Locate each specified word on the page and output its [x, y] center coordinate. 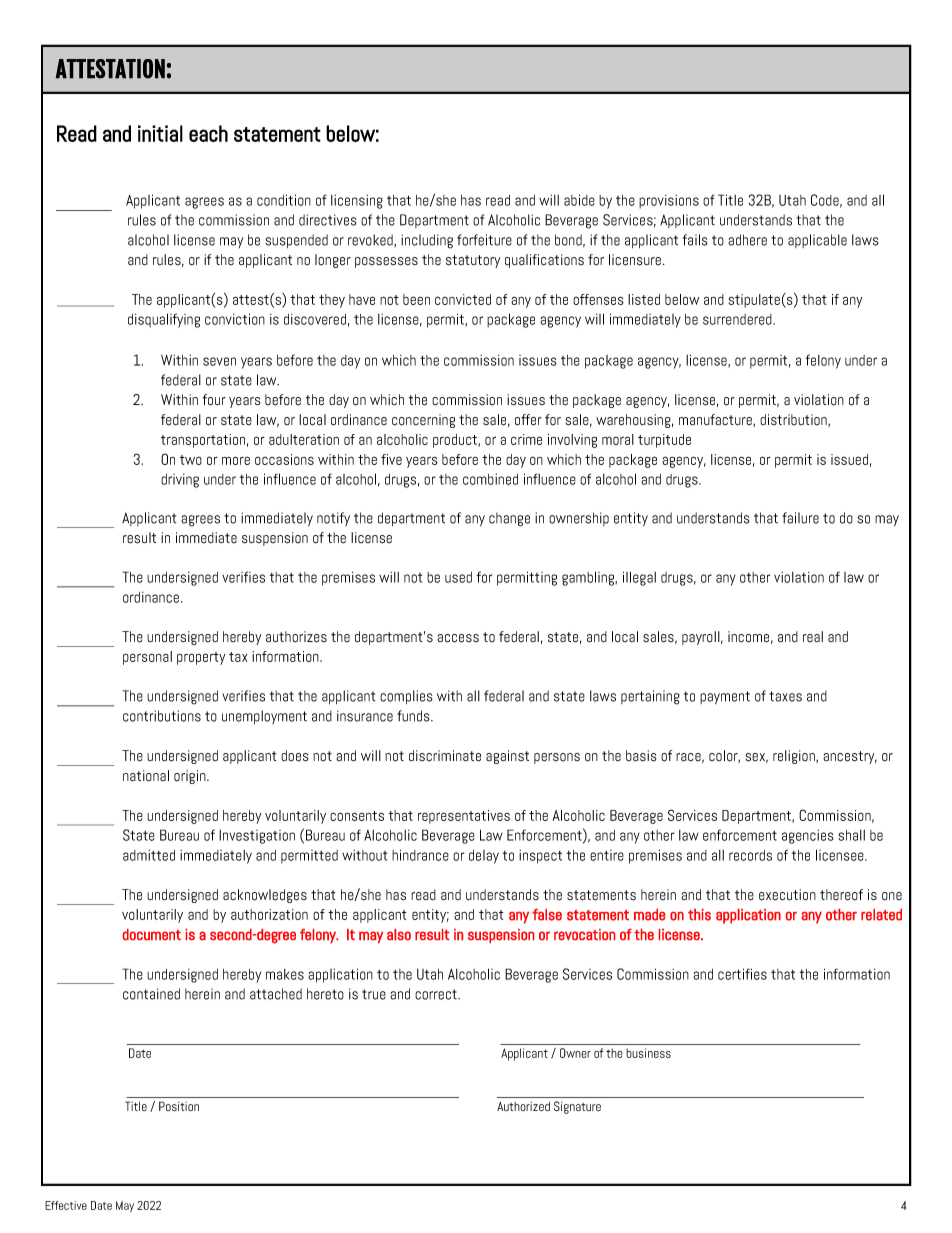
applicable [817, 241]
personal [147, 658]
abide [579, 200]
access [458, 638]
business [648, 1053]
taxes [785, 696]
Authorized [523, 1106]
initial [160, 133]
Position [179, 1106]
